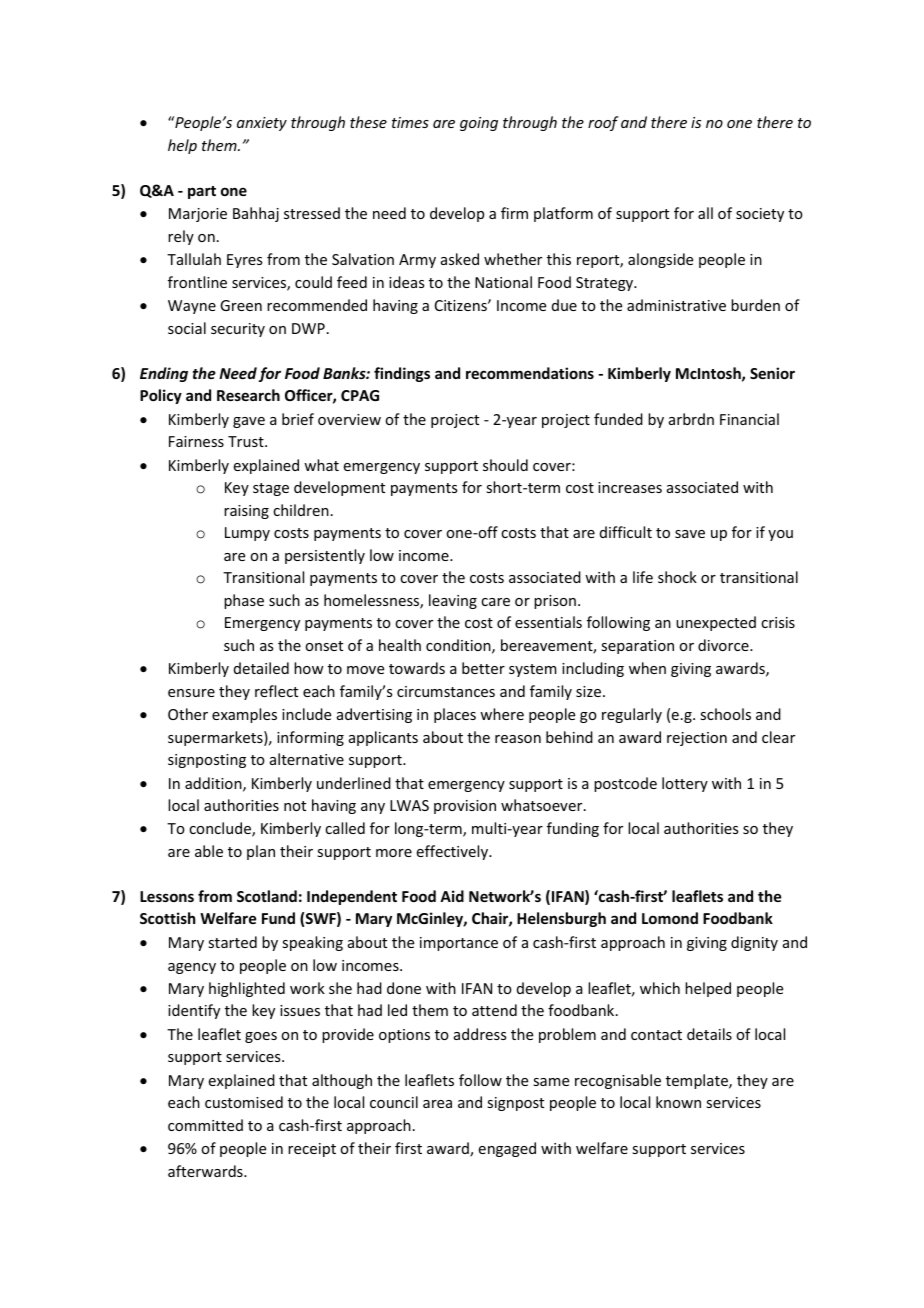  Describe the element at coordinates (479, 124) in the screenshot. I see `going` at that location.
